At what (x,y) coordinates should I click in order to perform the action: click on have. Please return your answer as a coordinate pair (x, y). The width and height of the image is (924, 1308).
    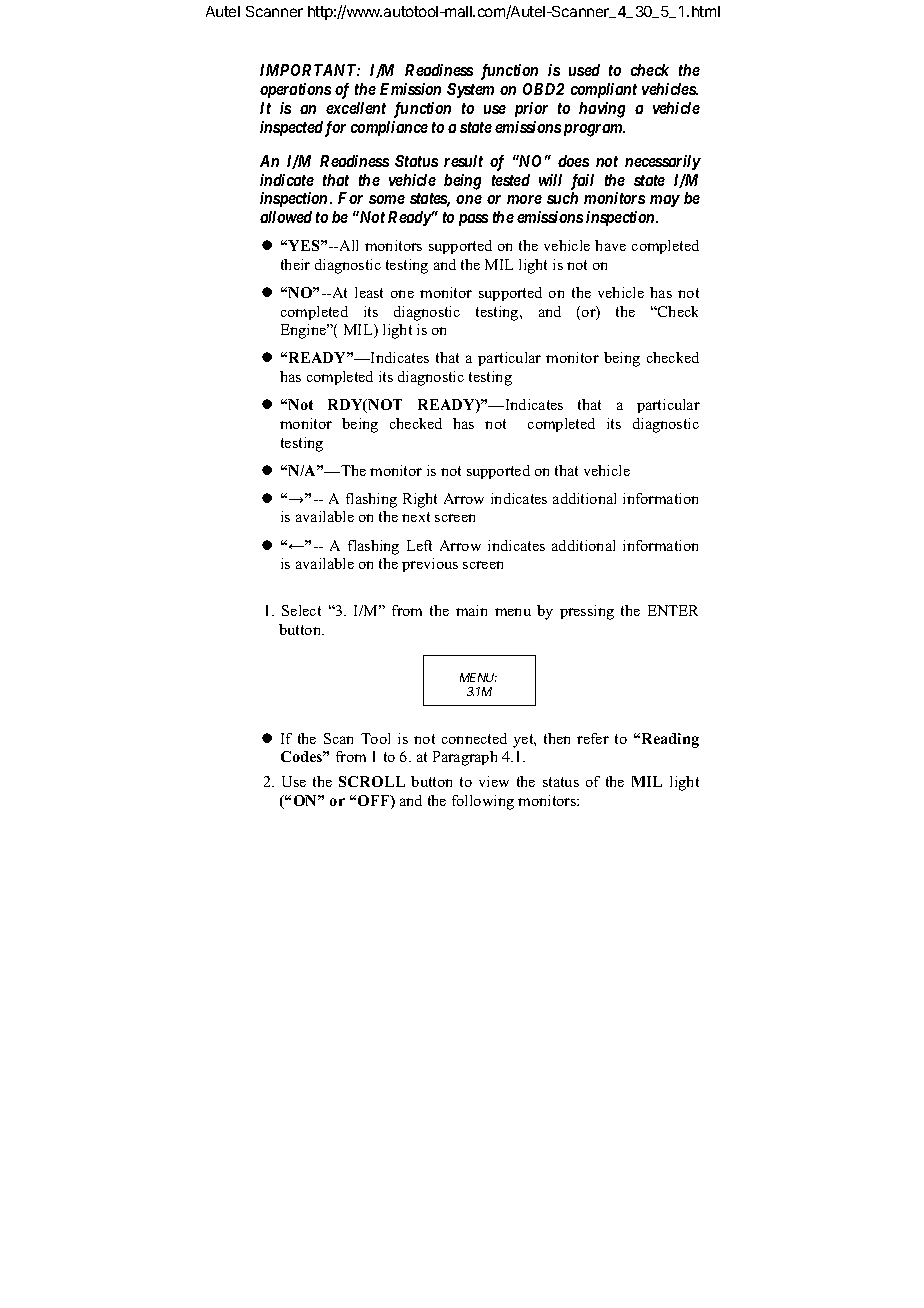
    Looking at the image, I should click on (610, 245).
